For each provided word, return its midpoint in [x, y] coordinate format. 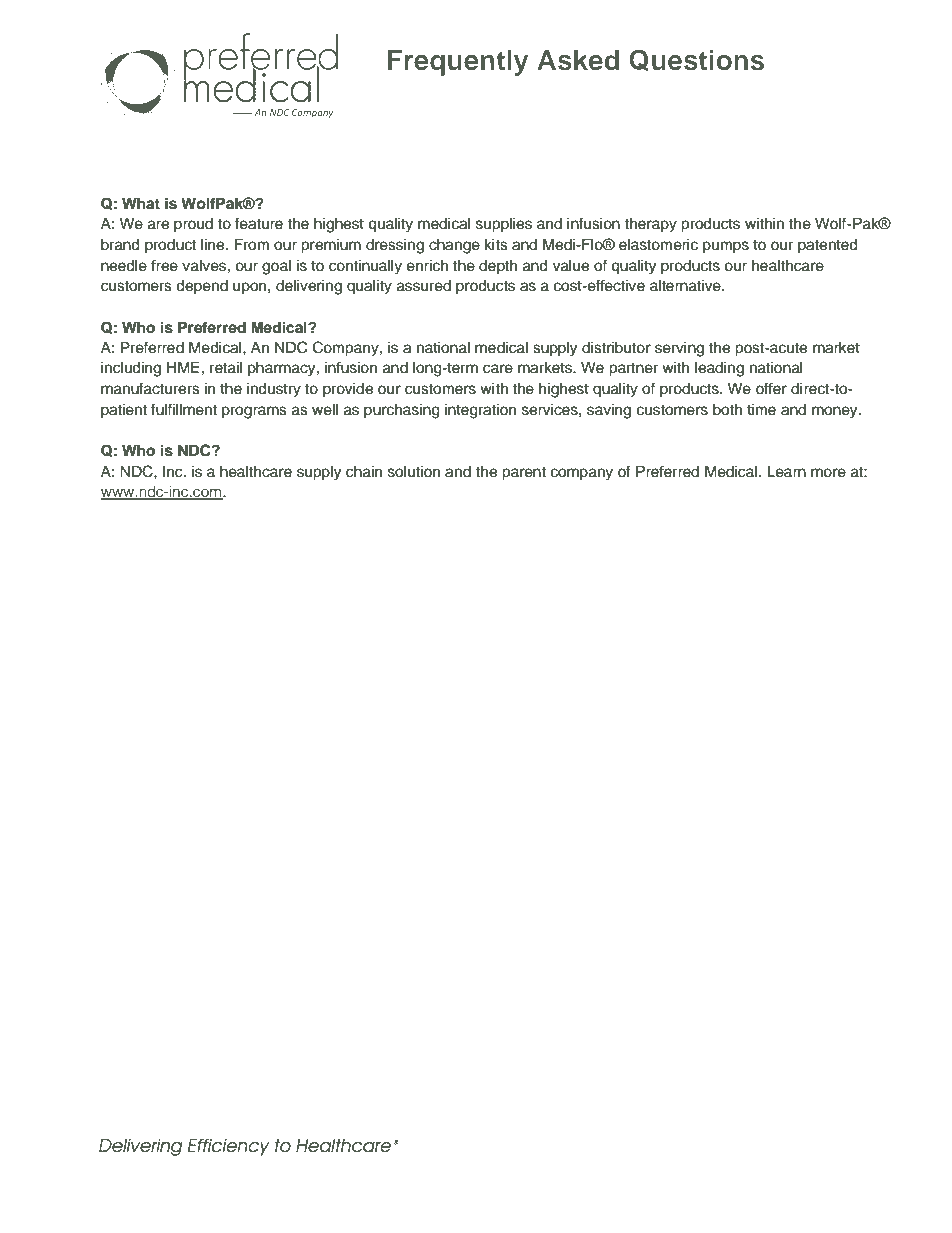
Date [188, 1171]
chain [364, 472]
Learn [786, 472]
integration [480, 411]
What [141, 203]
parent [524, 474]
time [761, 410]
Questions [696, 60]
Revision [133, 1171]
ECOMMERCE [487, 91]
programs [254, 412]
